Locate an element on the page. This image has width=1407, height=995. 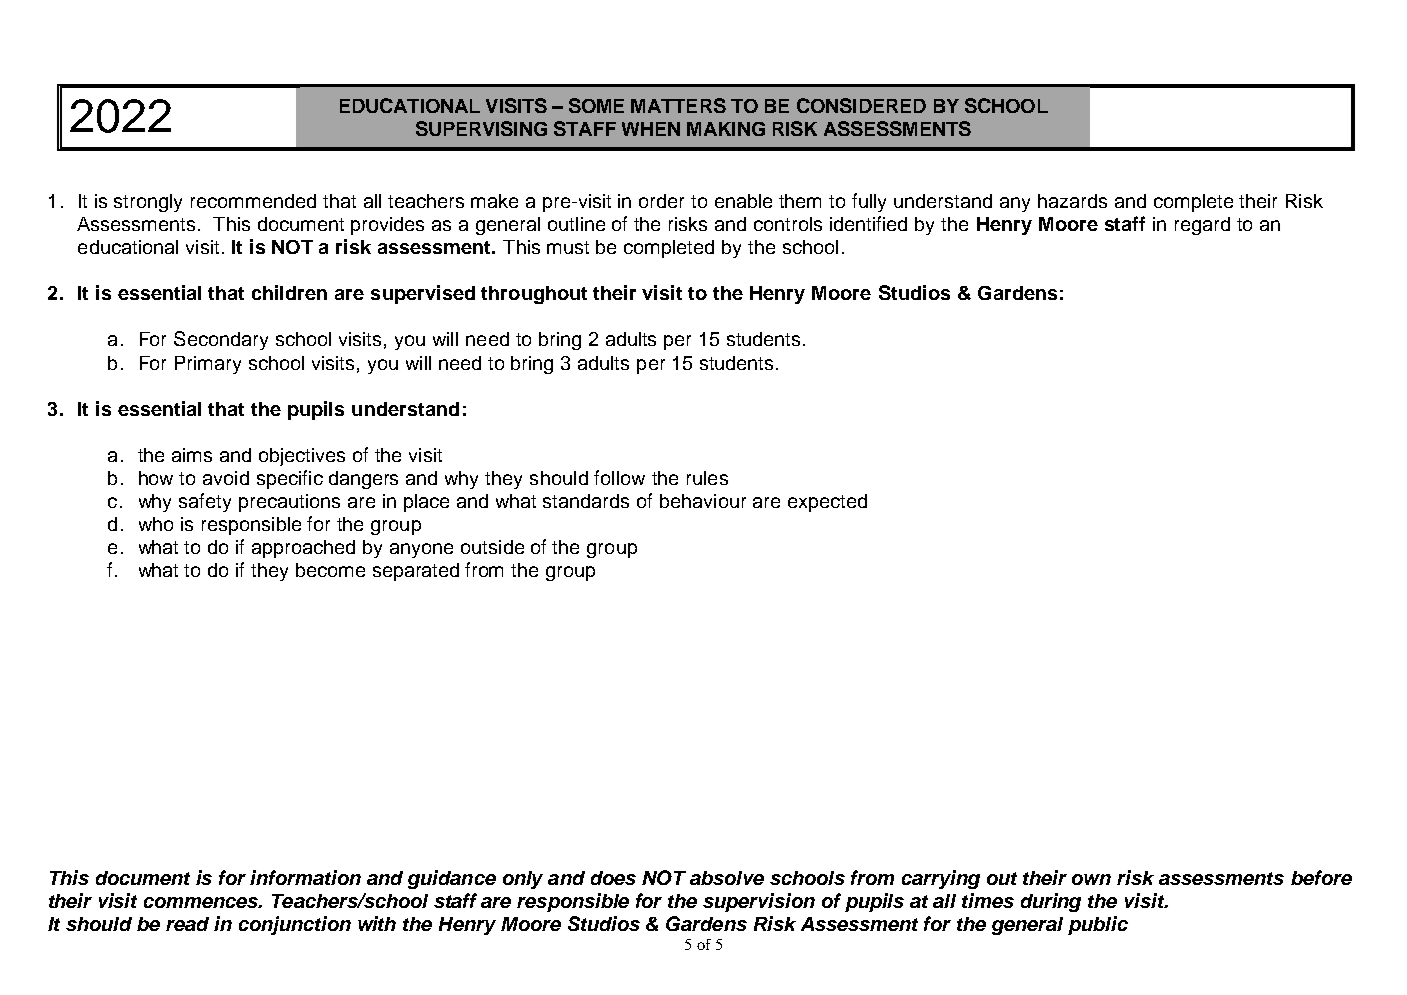
outside is located at coordinates (492, 547).
